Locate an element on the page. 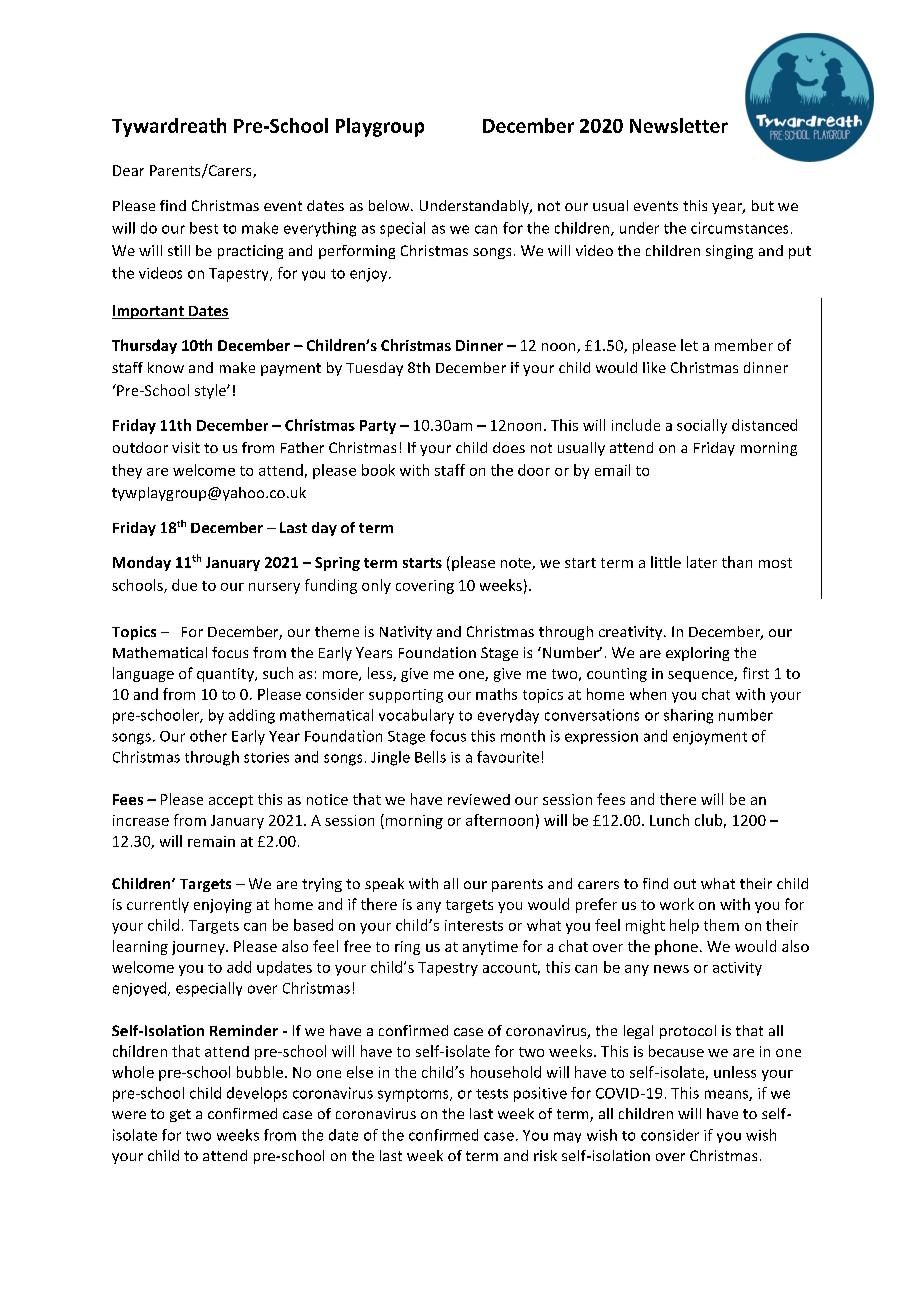 This image has height=1307, width=924. because is located at coordinates (676, 1051).
